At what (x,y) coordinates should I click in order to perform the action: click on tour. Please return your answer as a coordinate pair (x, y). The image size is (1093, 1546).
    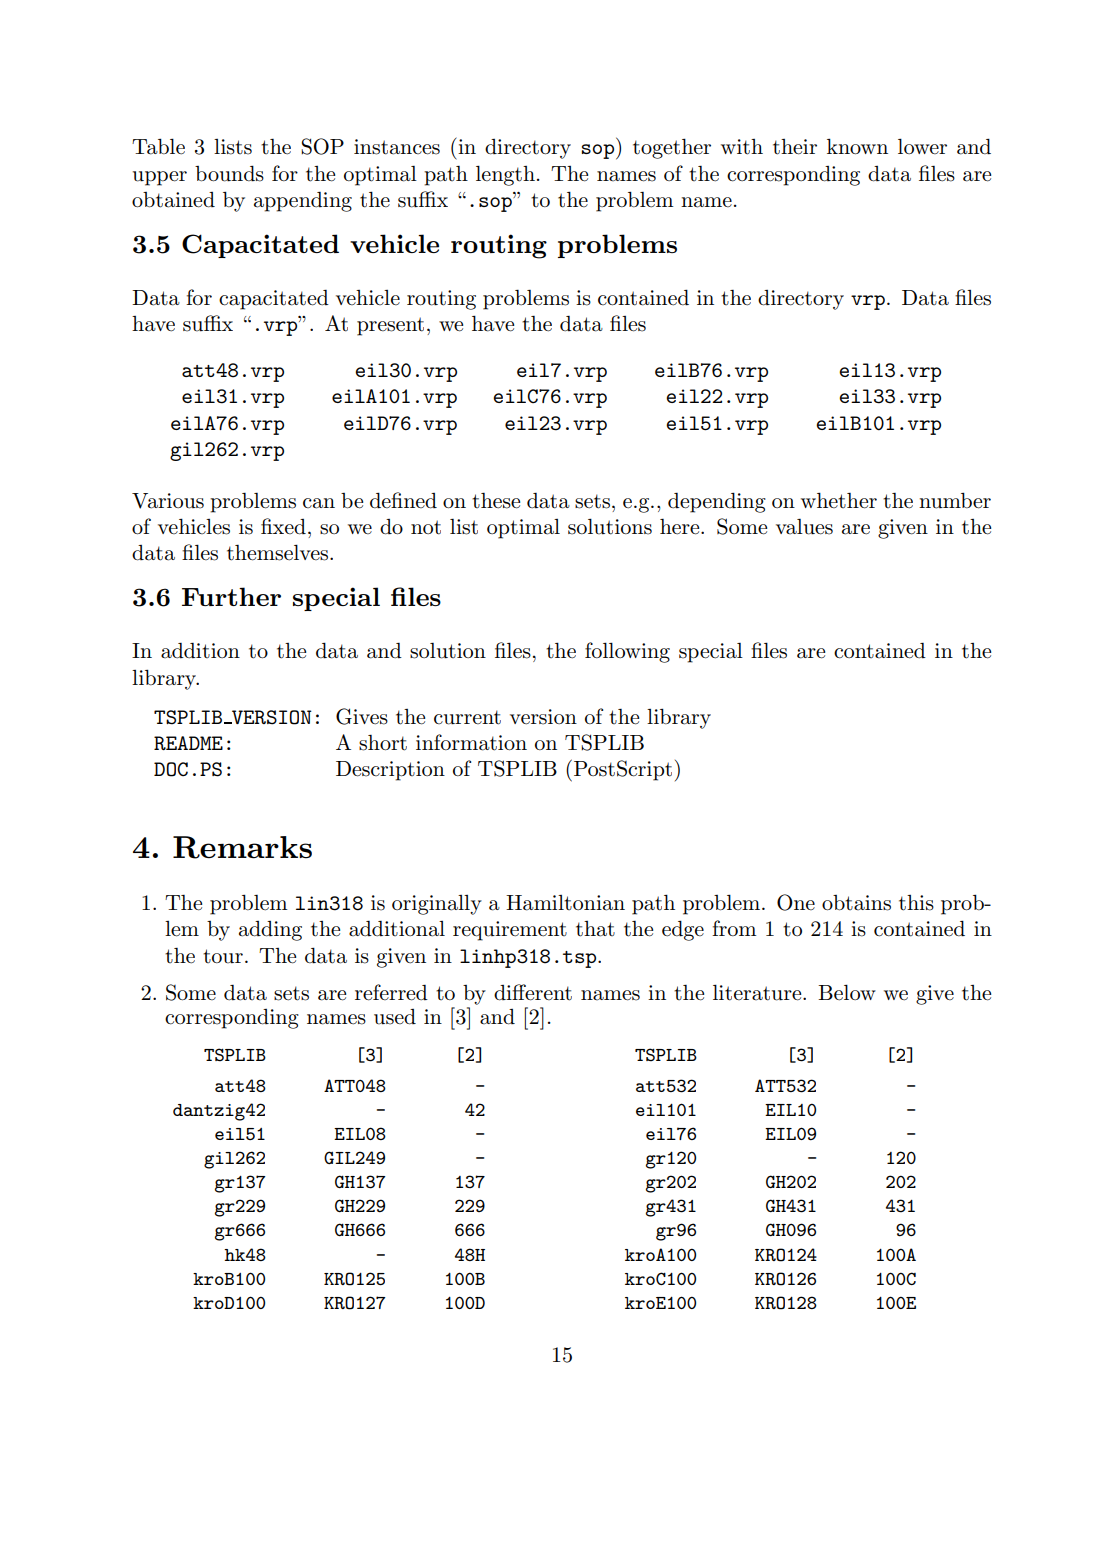
    Looking at the image, I should click on (223, 956).
